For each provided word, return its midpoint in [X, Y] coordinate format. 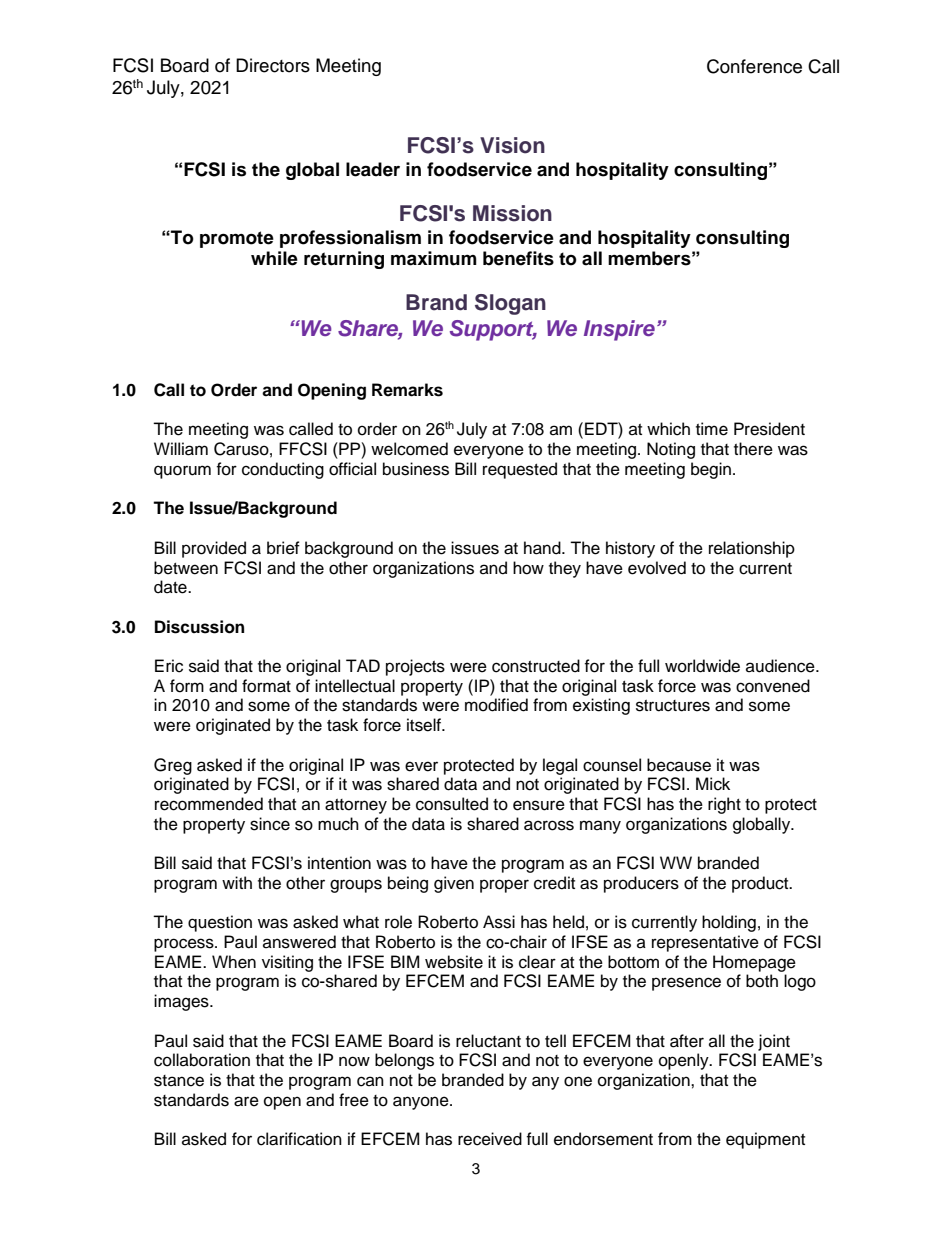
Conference [754, 66]
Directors [273, 65]
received [490, 1139]
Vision [512, 145]
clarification [299, 1139]
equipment [765, 1140]
